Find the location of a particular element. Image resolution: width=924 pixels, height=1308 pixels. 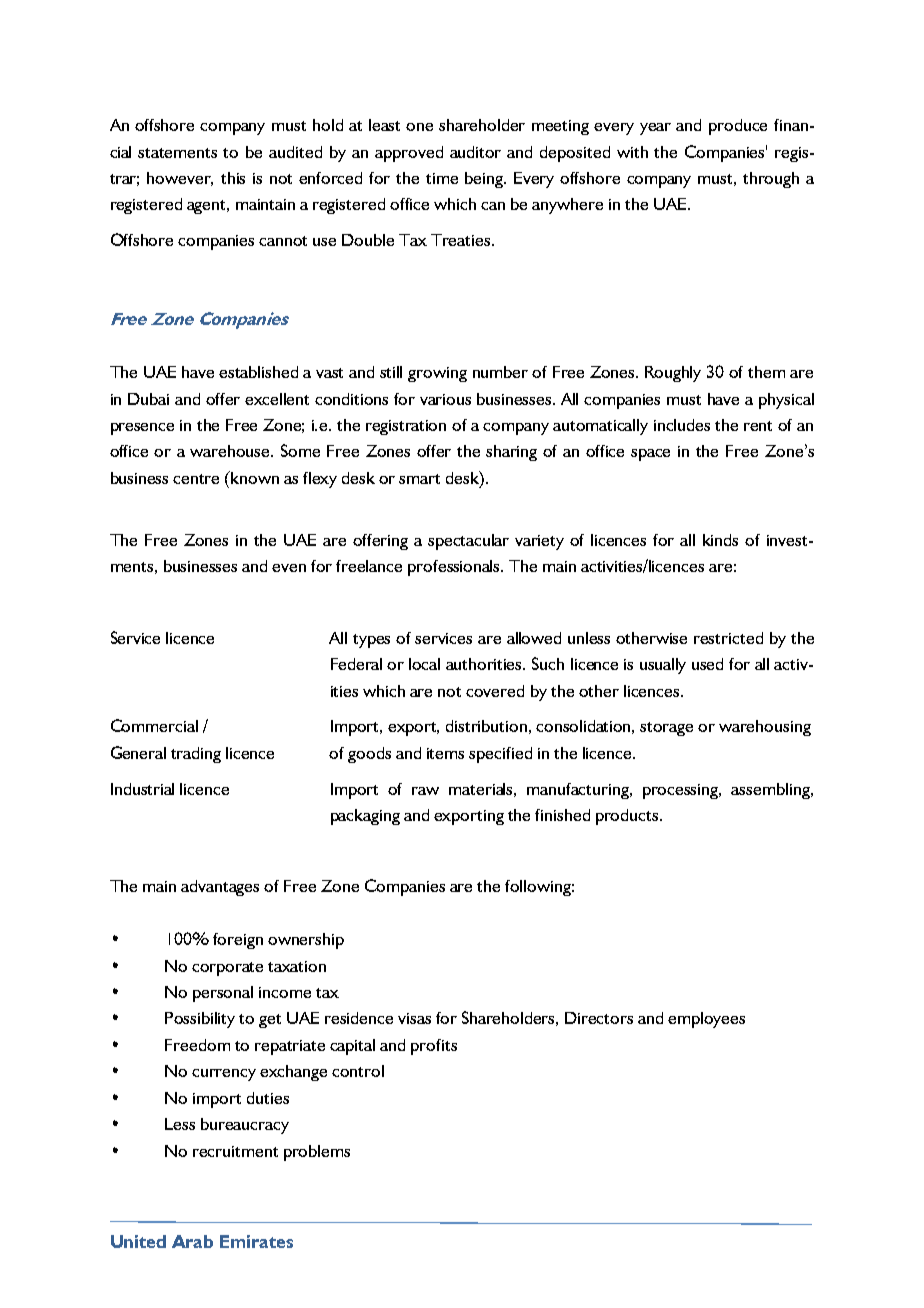

problems is located at coordinates (317, 1153).
